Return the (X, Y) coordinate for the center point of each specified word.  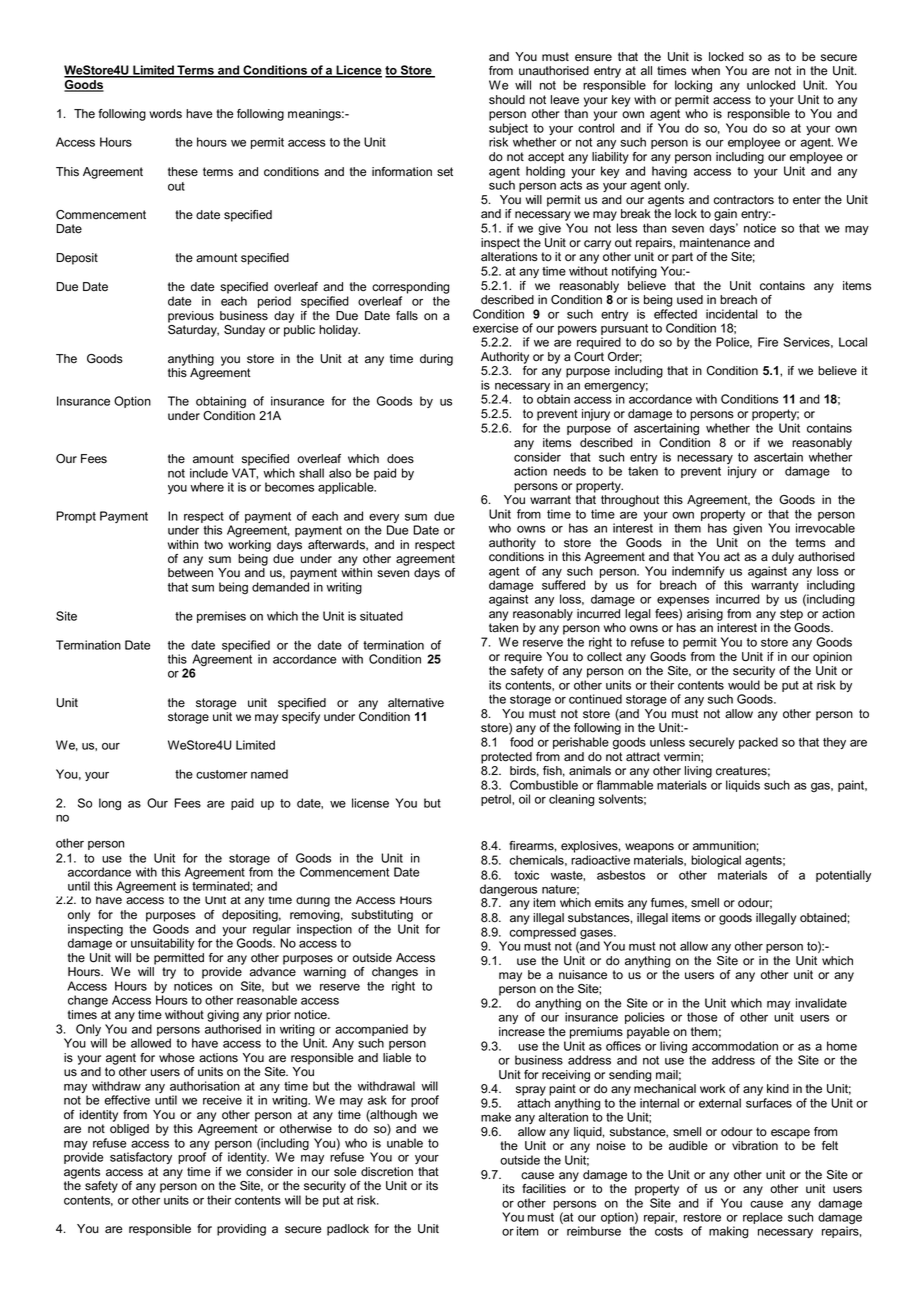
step (791, 615)
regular (272, 931)
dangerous (509, 891)
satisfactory (141, 1158)
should (507, 100)
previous (191, 317)
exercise (495, 328)
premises (221, 617)
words (165, 114)
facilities (544, 1189)
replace (763, 1218)
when (705, 71)
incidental (732, 314)
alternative (416, 703)
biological (716, 861)
